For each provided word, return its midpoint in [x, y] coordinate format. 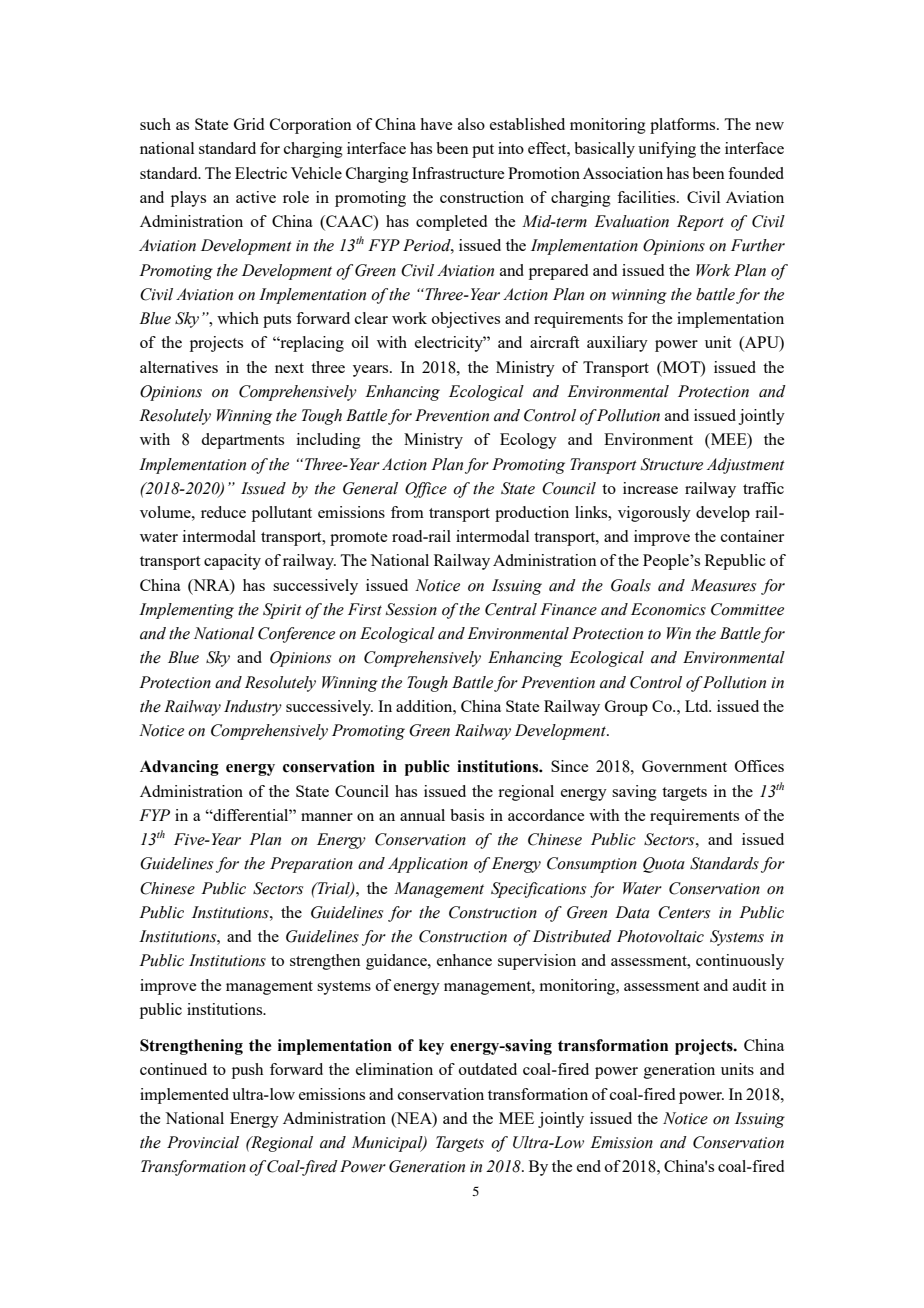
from [407, 512]
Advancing [179, 768]
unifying [667, 150]
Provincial [203, 1142]
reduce [223, 512]
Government [684, 766]
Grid [249, 124]
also [471, 124]
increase [650, 488]
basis [467, 815]
